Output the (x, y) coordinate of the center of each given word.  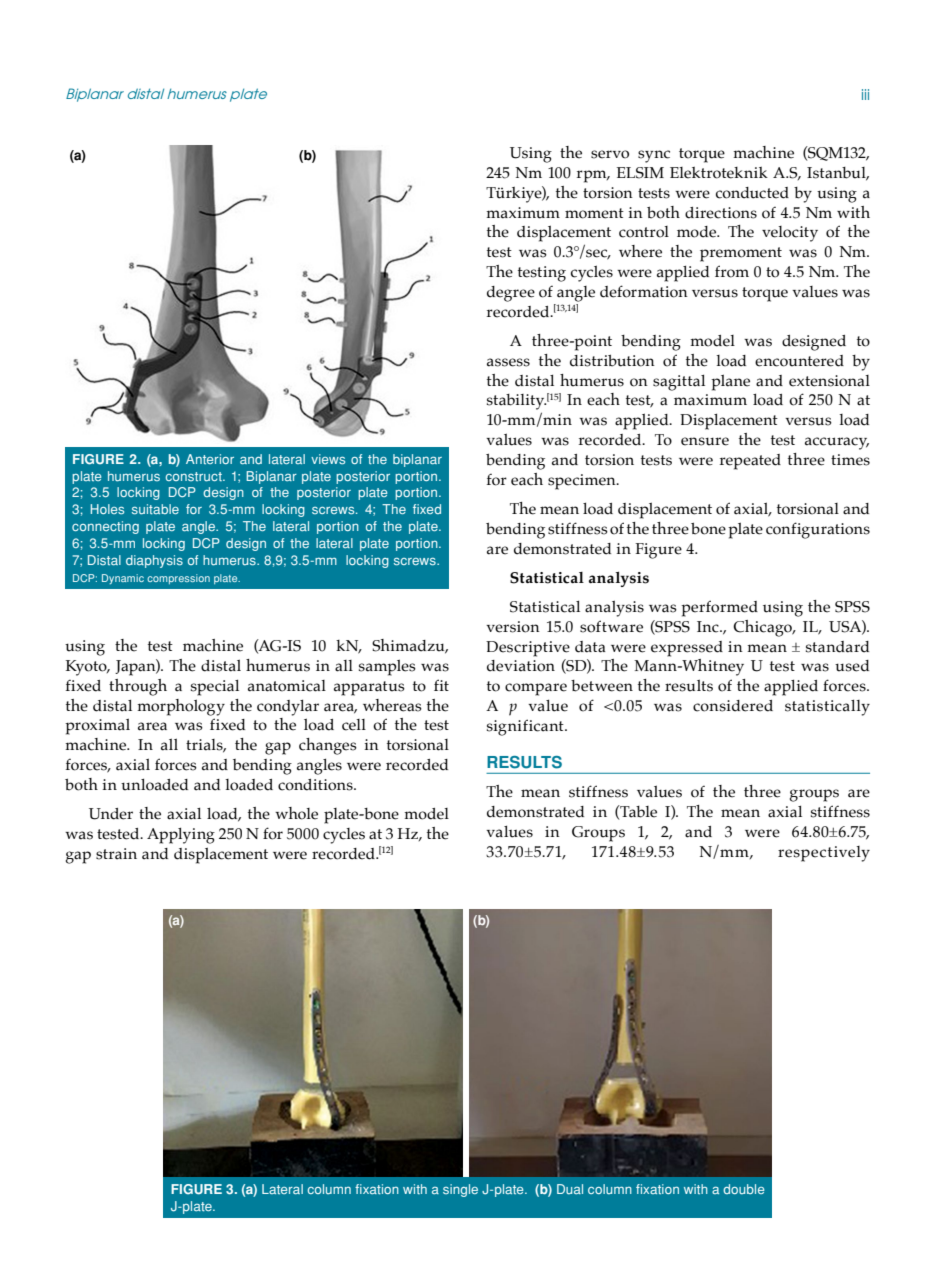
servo (610, 154)
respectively (824, 854)
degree (511, 294)
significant (526, 727)
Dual (570, 1189)
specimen (583, 482)
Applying (181, 836)
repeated (750, 462)
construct (194, 477)
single (460, 1190)
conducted (752, 193)
